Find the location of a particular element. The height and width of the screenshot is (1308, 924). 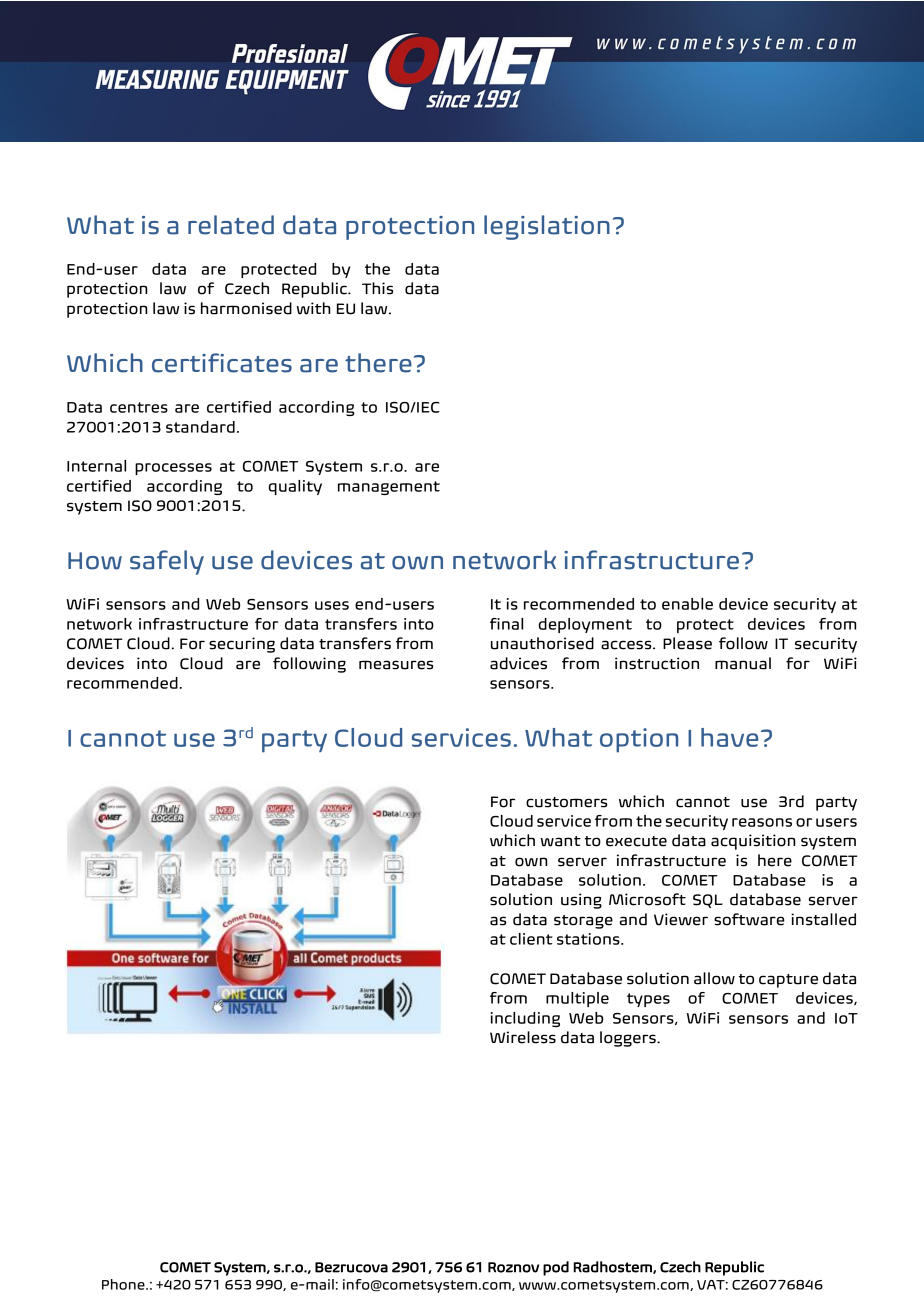

customers is located at coordinates (566, 802).
